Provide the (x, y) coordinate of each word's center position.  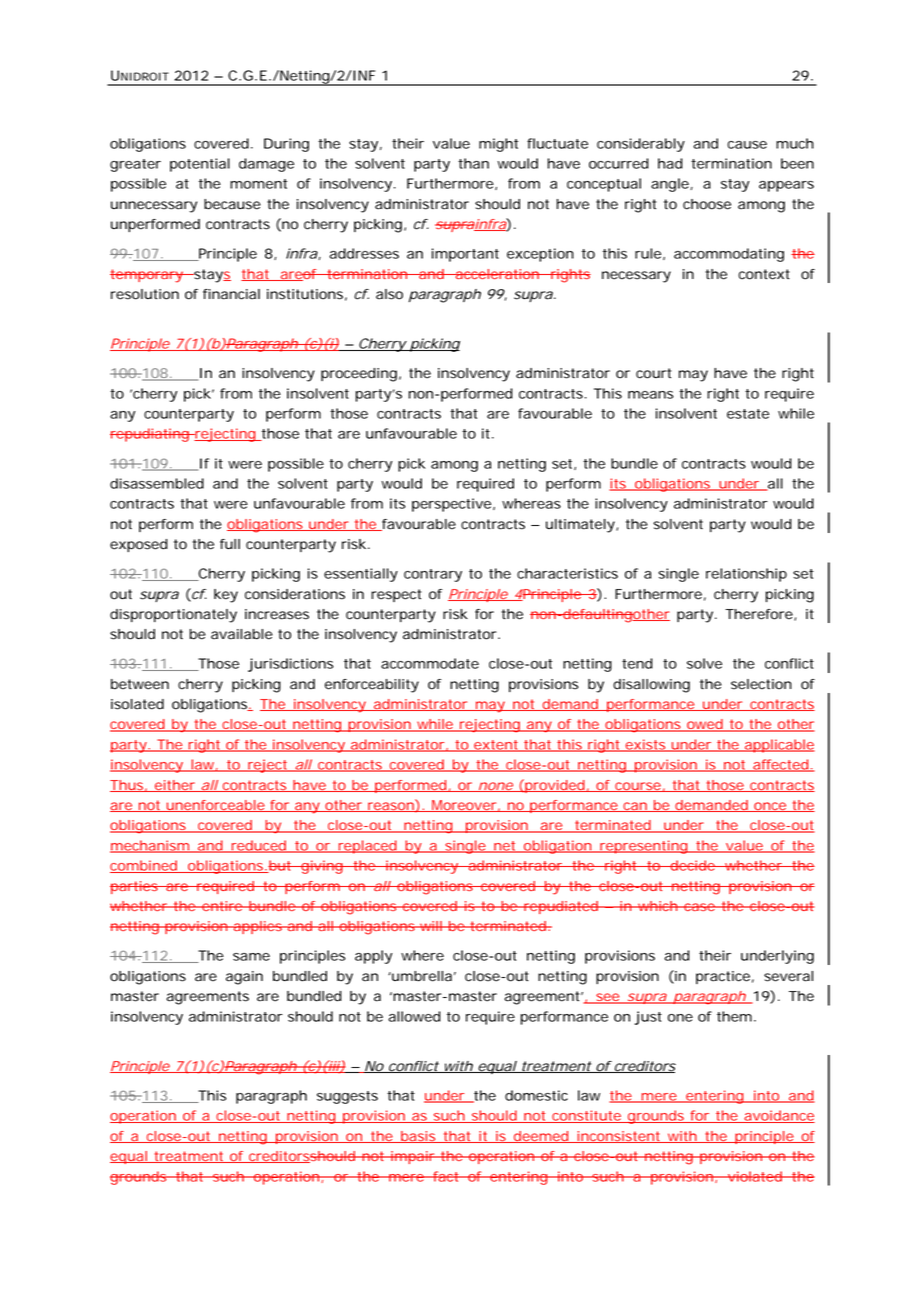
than (473, 163)
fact (446, 1176)
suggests (347, 1097)
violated (754, 1176)
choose (707, 204)
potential (200, 165)
